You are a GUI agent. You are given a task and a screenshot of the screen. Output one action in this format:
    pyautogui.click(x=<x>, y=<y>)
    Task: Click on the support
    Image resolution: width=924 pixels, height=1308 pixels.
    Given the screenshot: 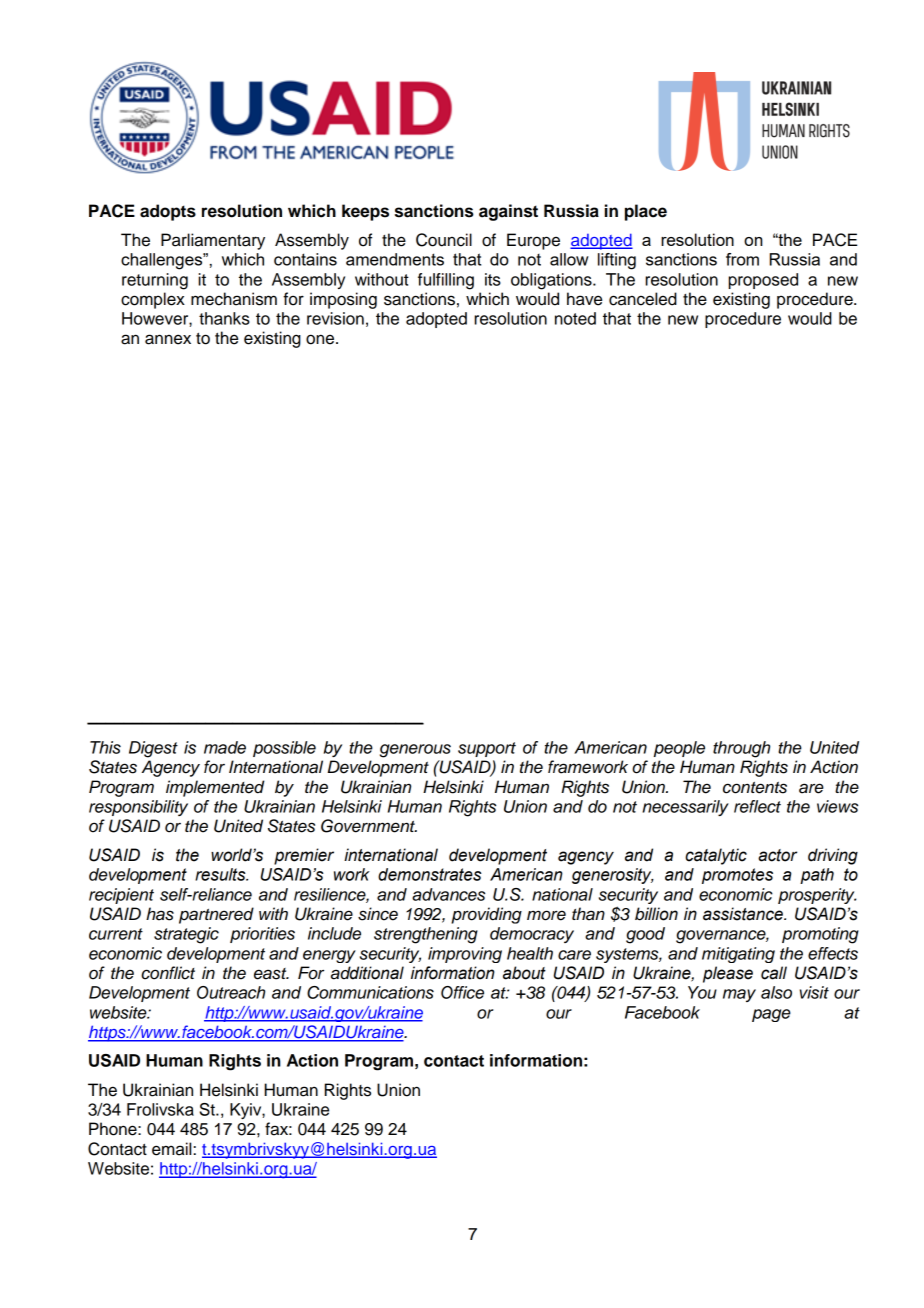 What is the action you would take?
    pyautogui.click(x=487, y=749)
